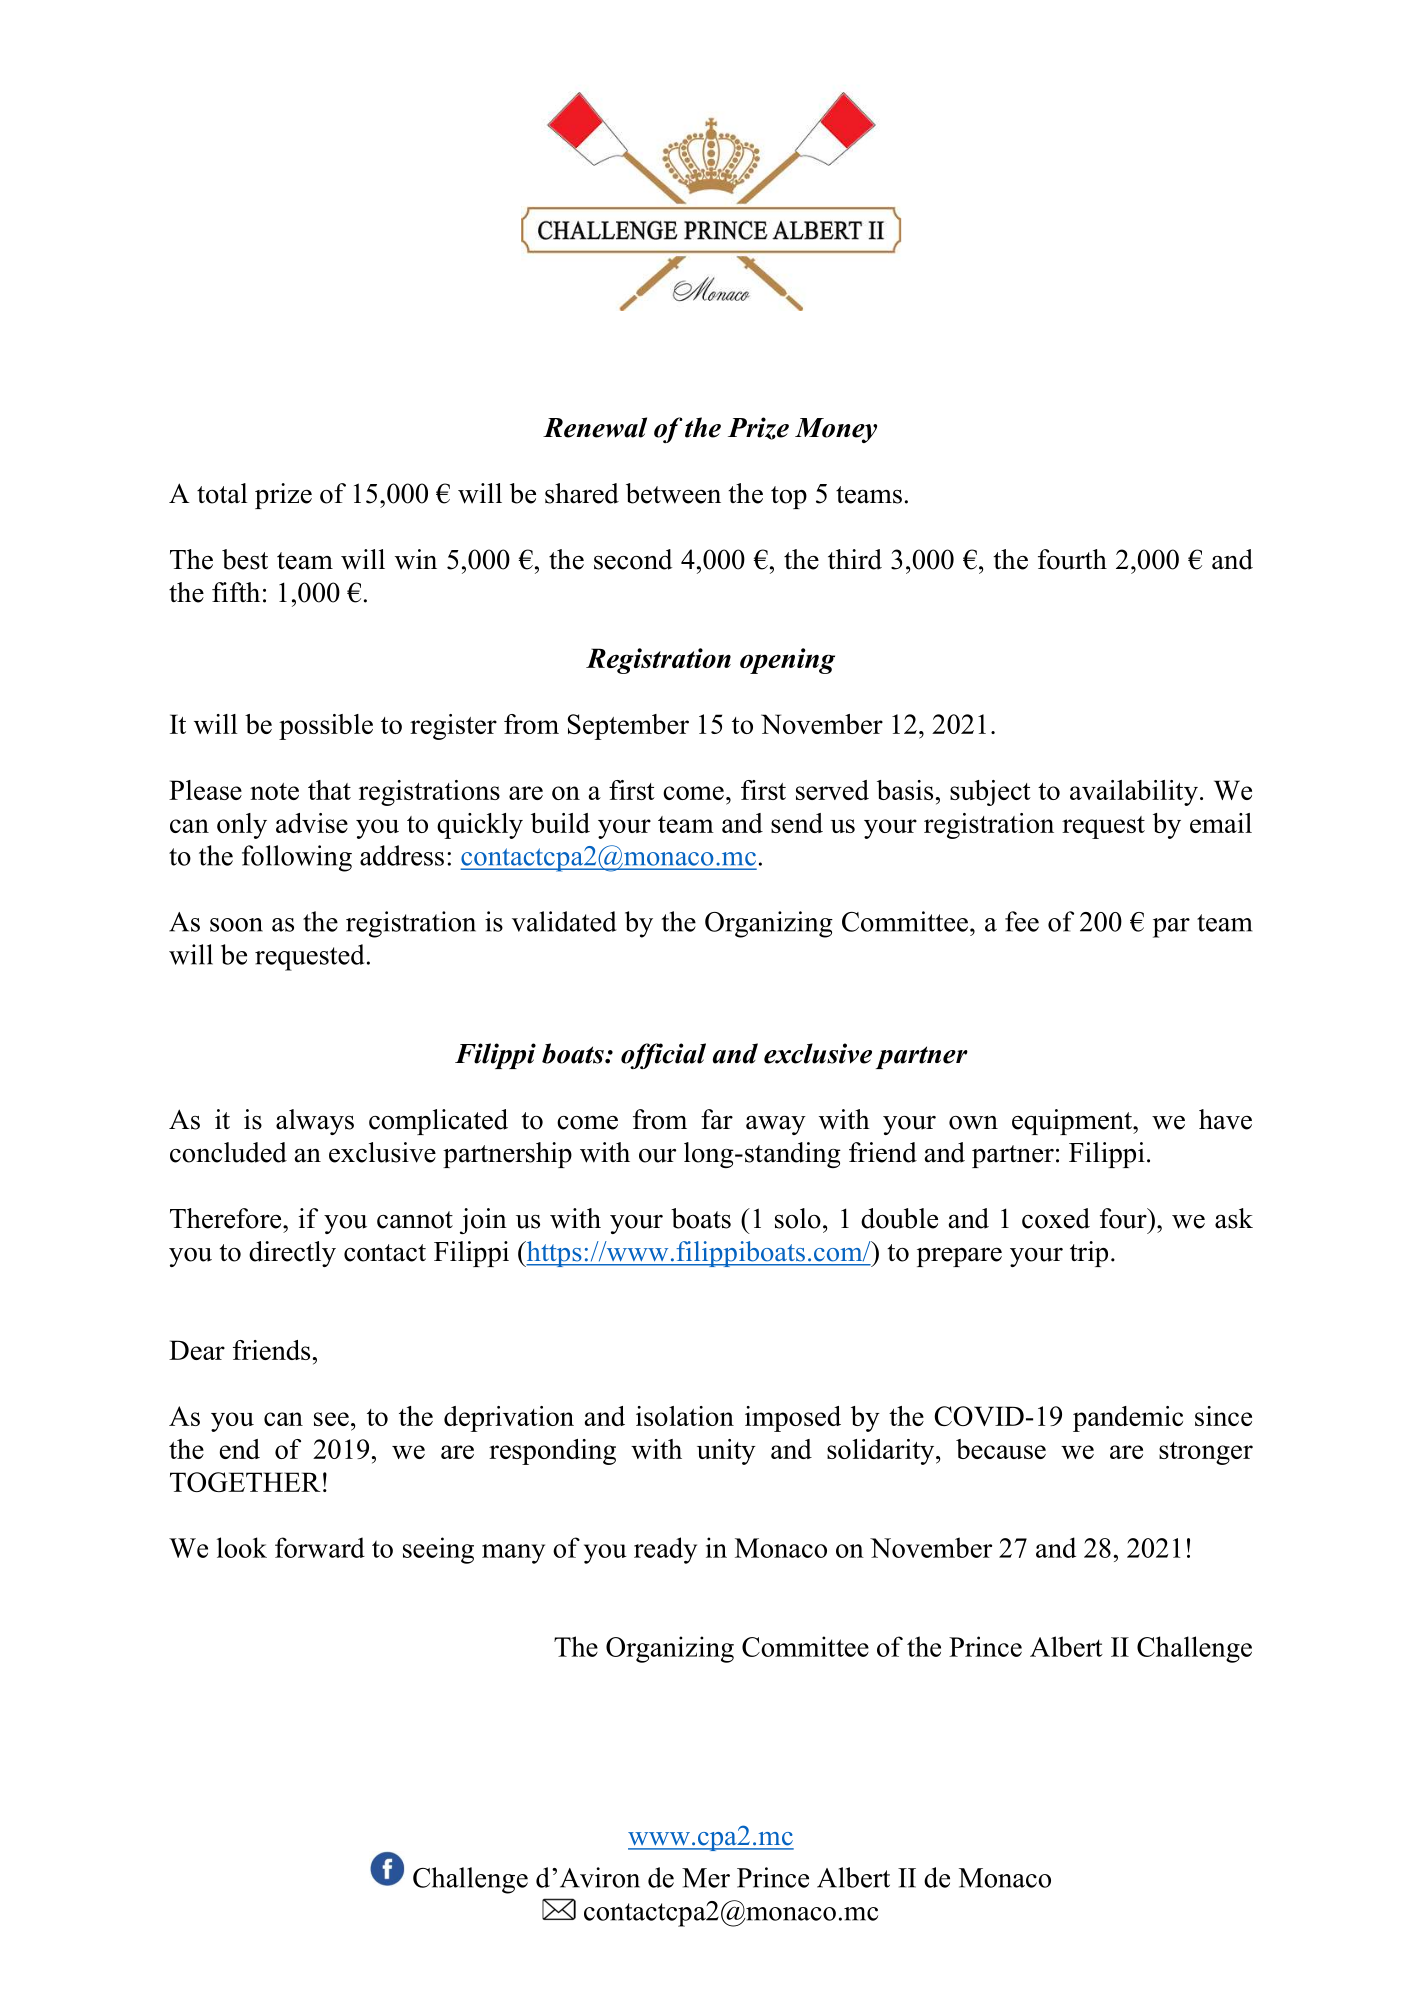 The height and width of the screenshot is (2011, 1422). Describe the element at coordinates (222, 493) in the screenshot. I see `total` at that location.
